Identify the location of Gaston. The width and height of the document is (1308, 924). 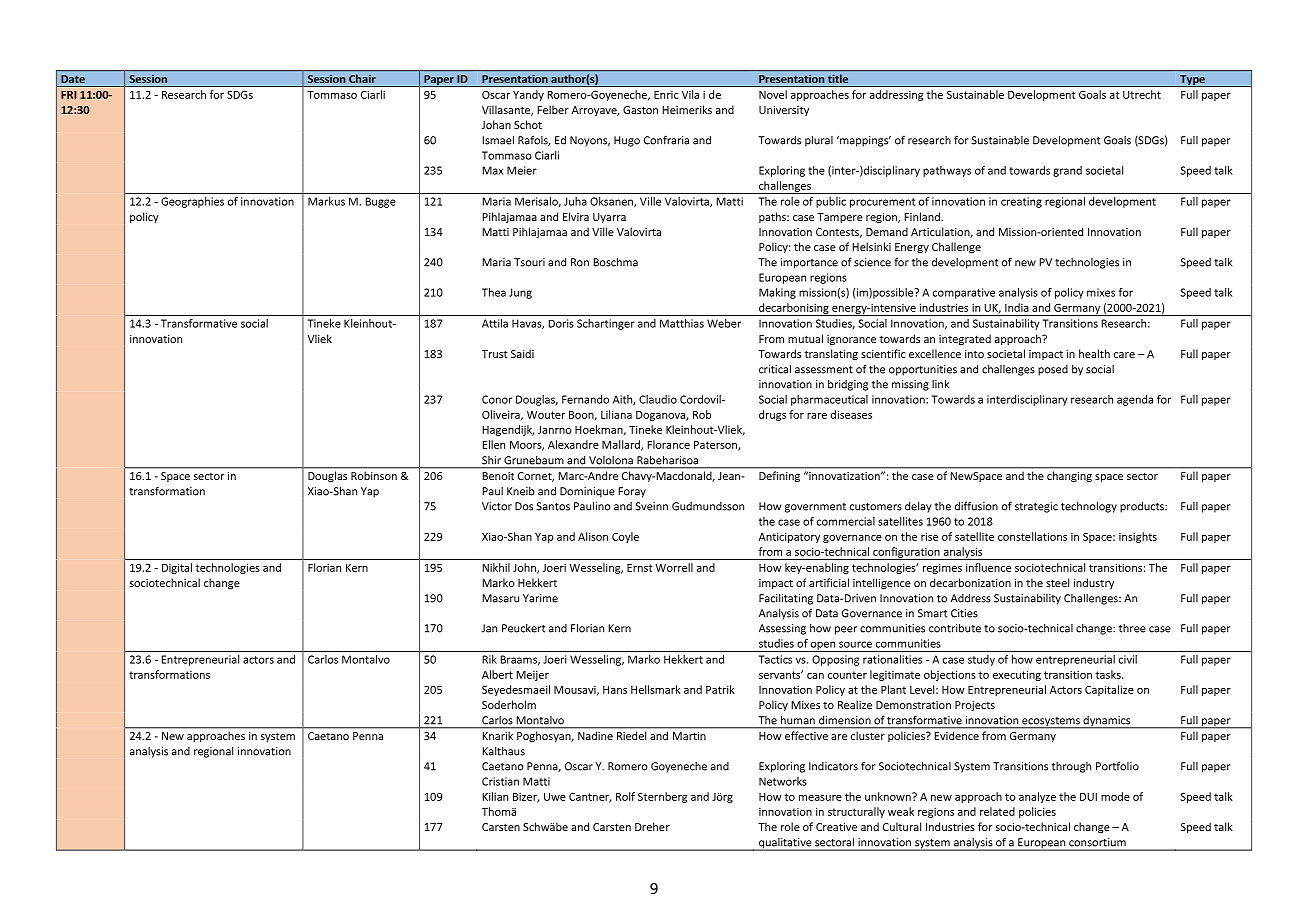
(640, 110).
